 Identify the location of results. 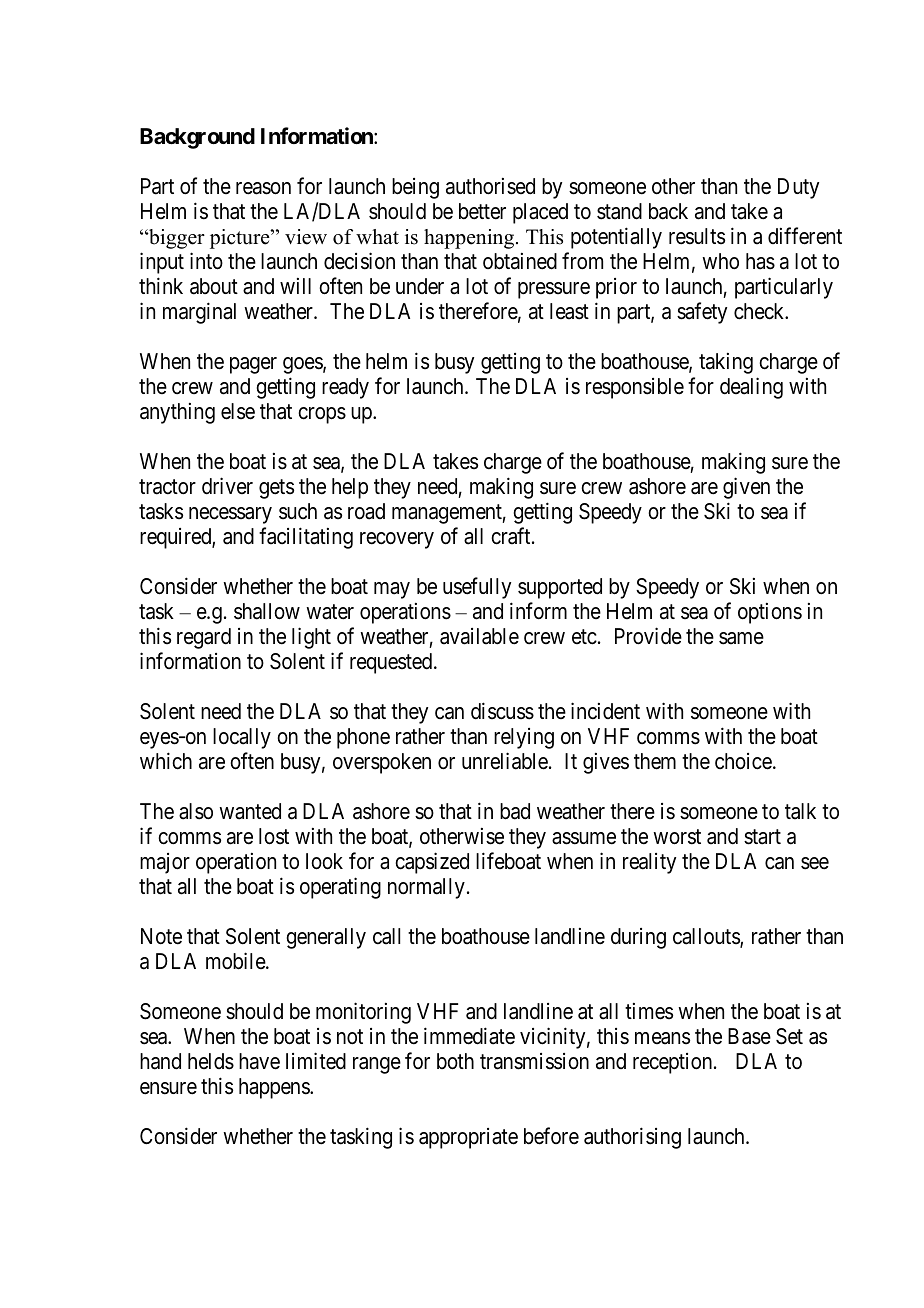
(697, 236).
